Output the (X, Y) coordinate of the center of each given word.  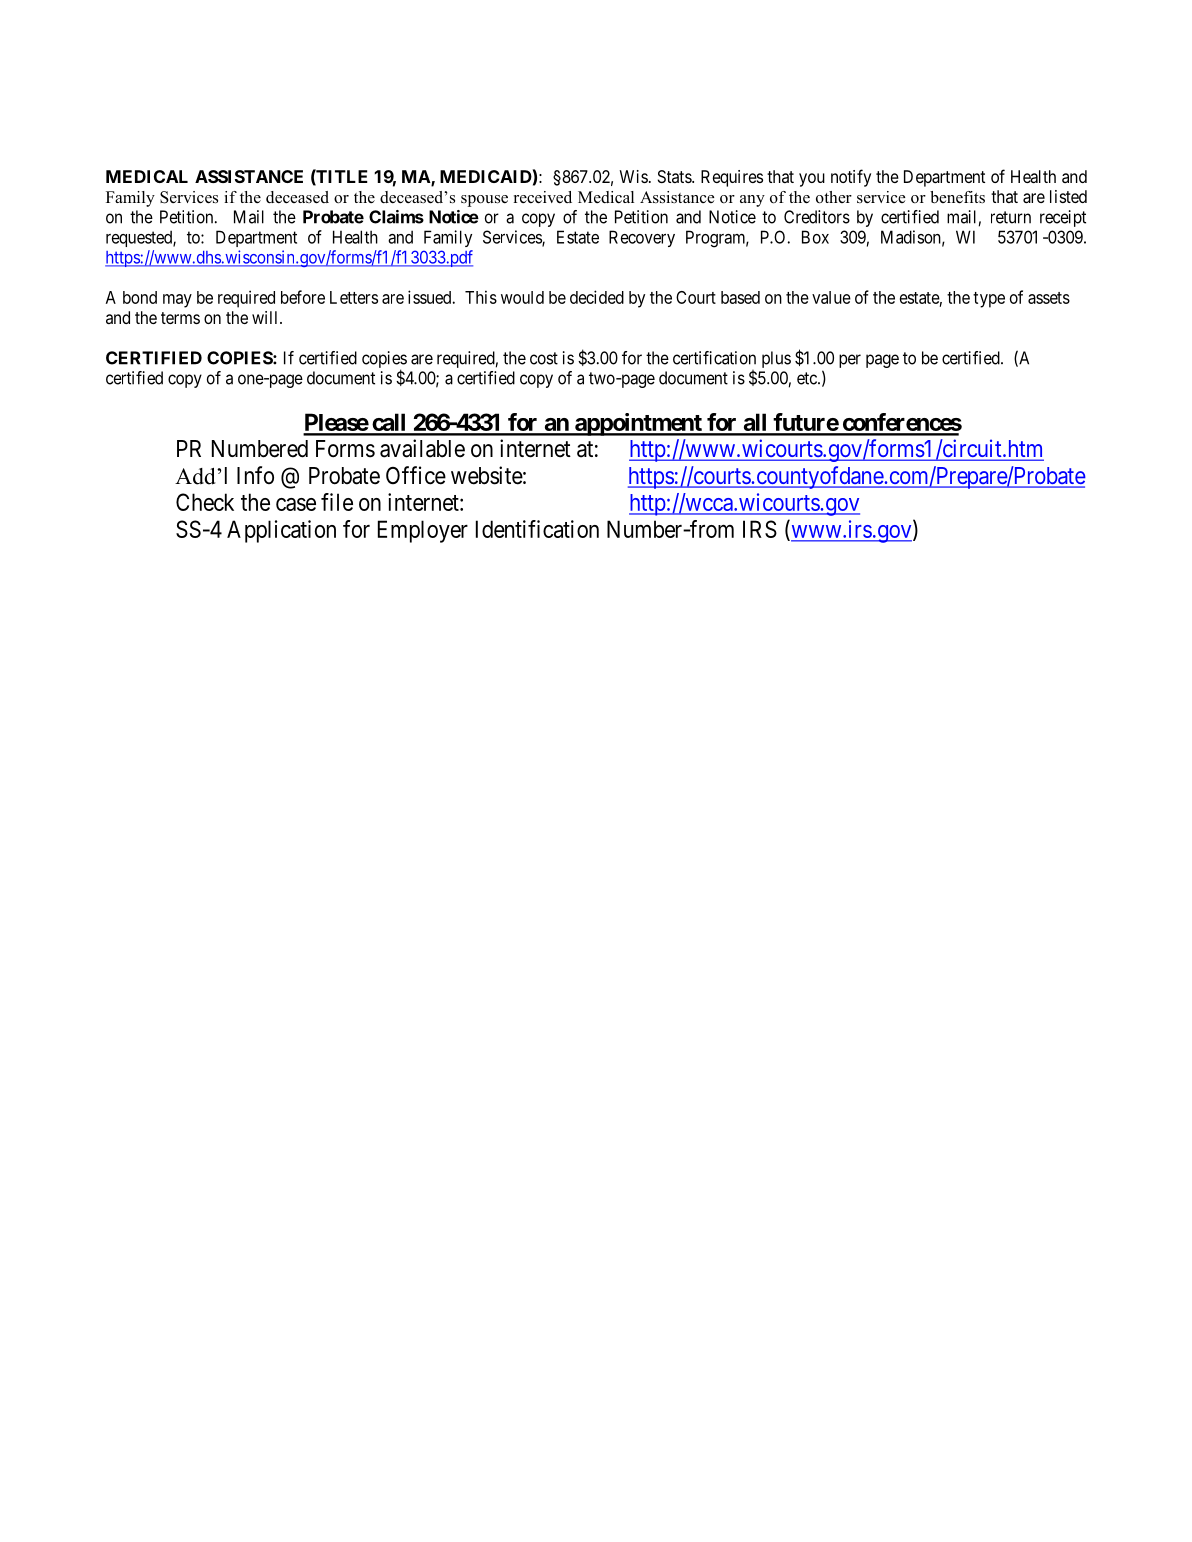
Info (255, 475)
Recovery (642, 238)
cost (544, 358)
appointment (638, 424)
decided (597, 297)
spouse (484, 201)
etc (808, 378)
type (989, 300)
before (303, 297)
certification (714, 358)
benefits (957, 197)
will (266, 317)
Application (281, 531)
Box (815, 237)
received (543, 197)
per (850, 361)
